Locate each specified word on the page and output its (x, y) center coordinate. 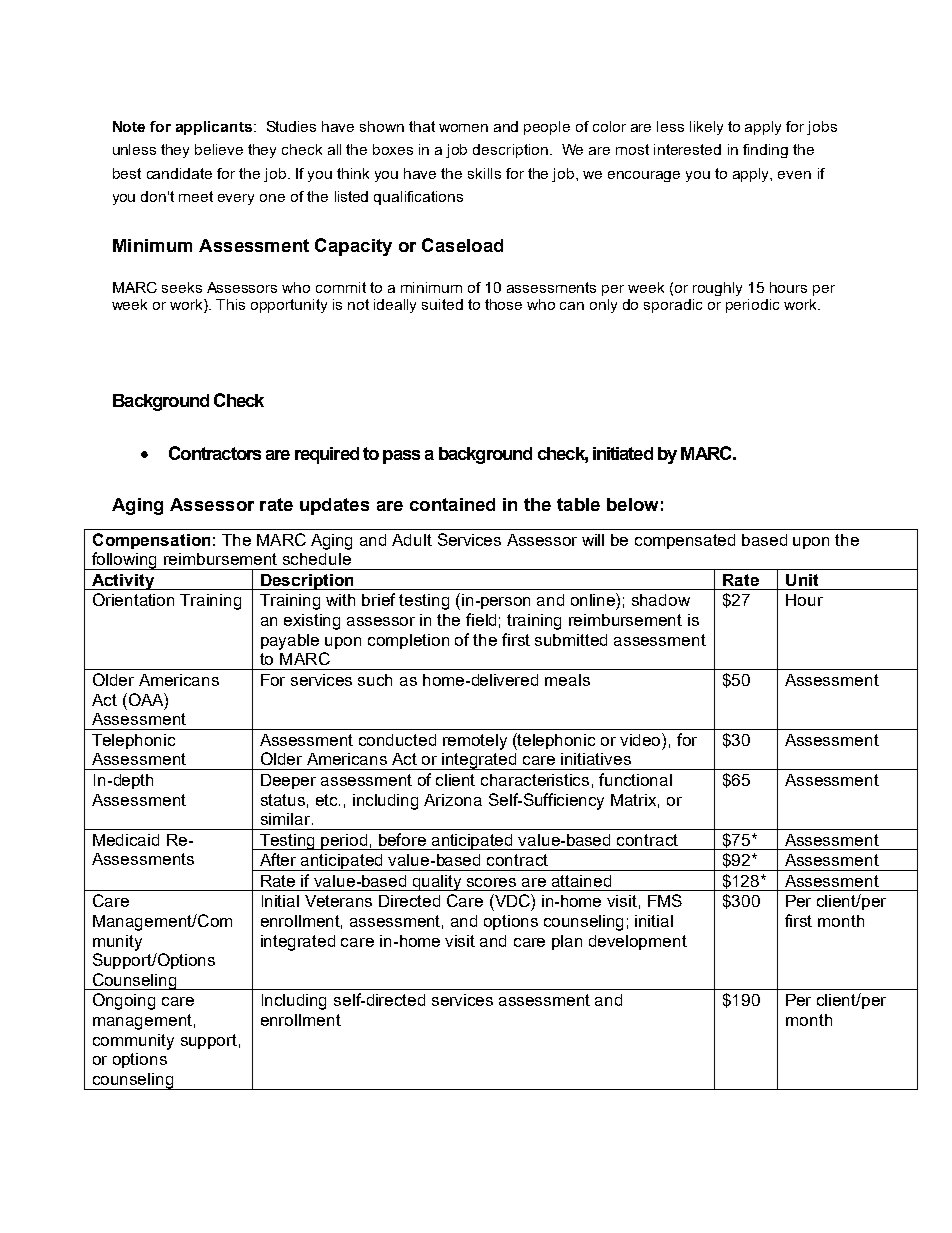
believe (219, 149)
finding (765, 151)
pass (401, 457)
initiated (623, 453)
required (327, 455)
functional (635, 779)
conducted (397, 740)
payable (290, 642)
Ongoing (124, 1001)
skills (484, 173)
